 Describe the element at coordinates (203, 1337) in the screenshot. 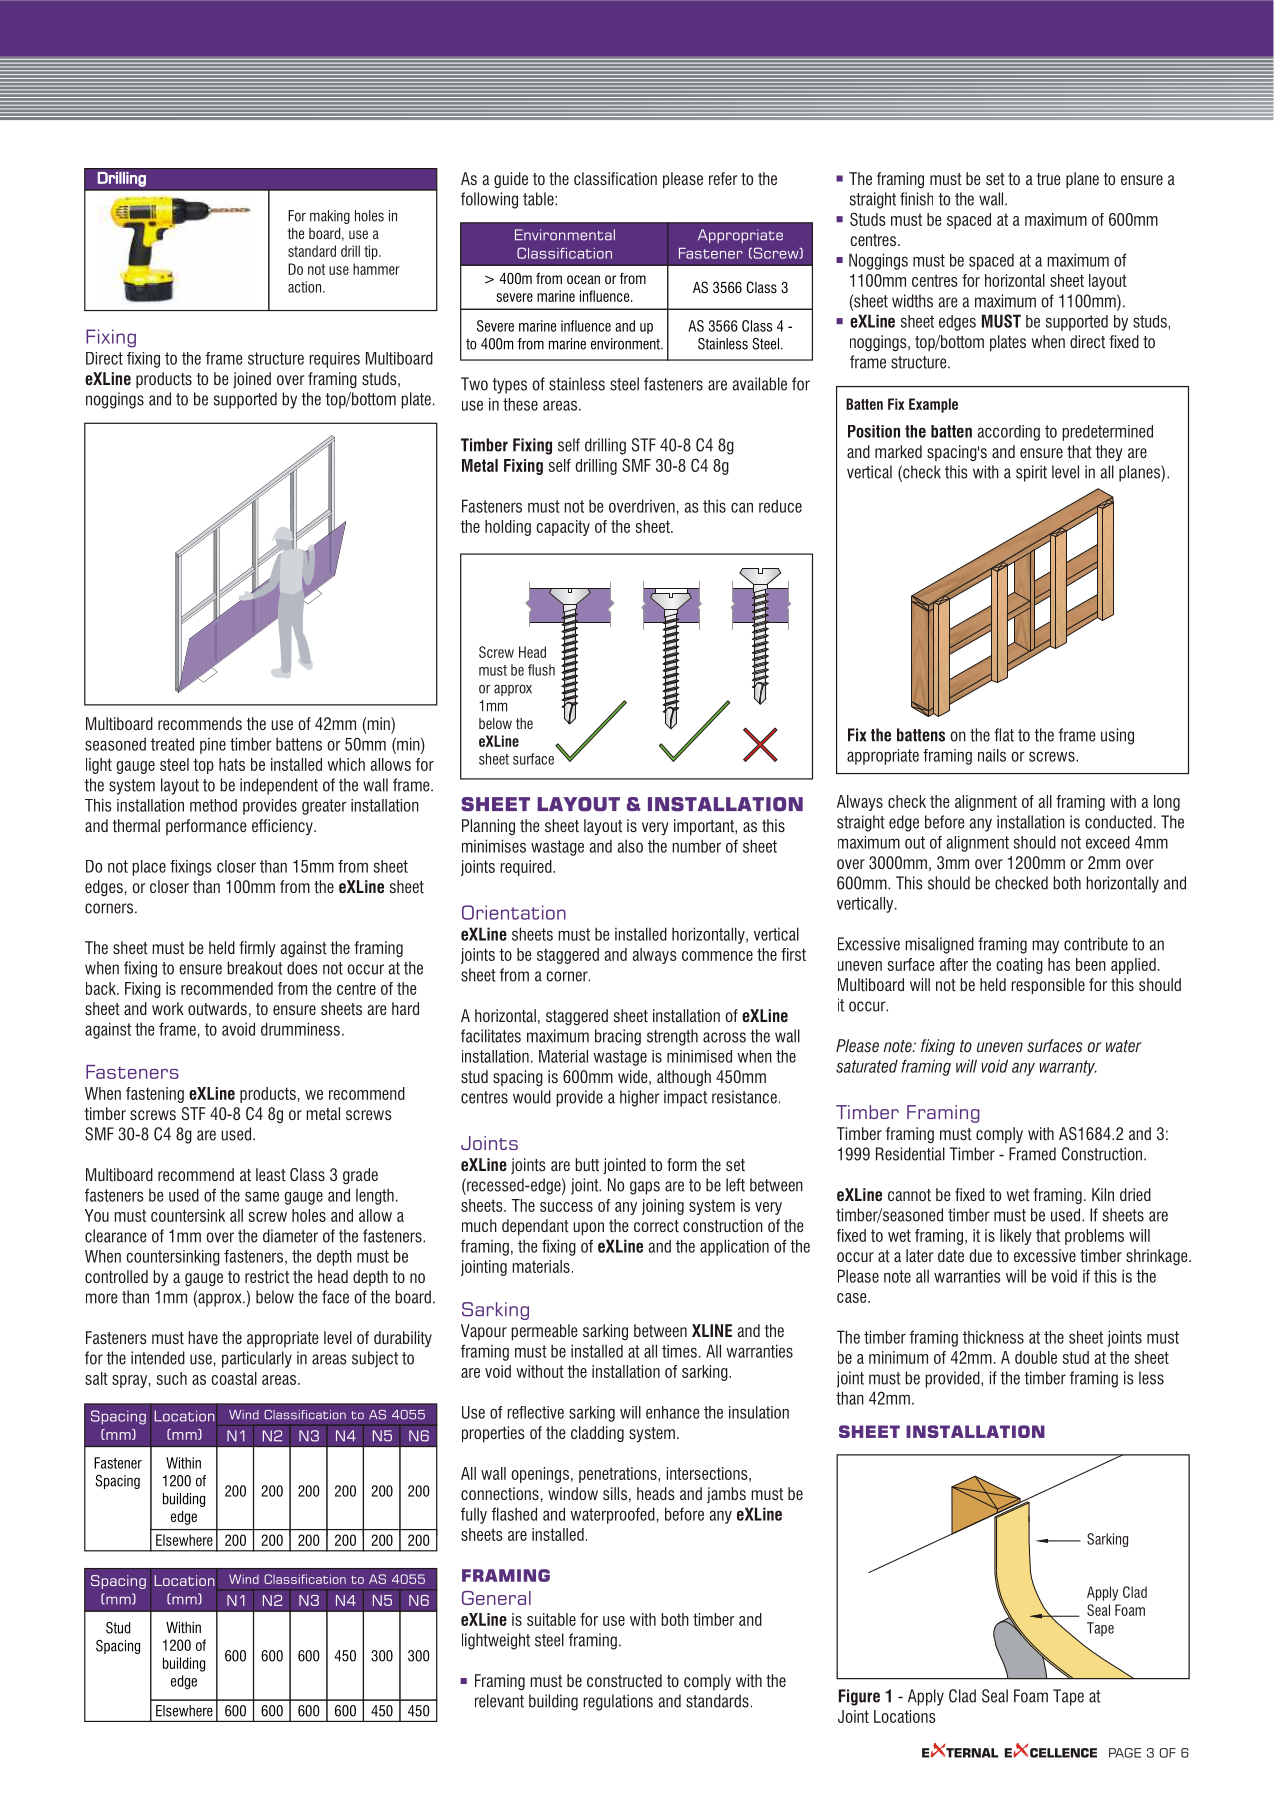

I see `have` at that location.
